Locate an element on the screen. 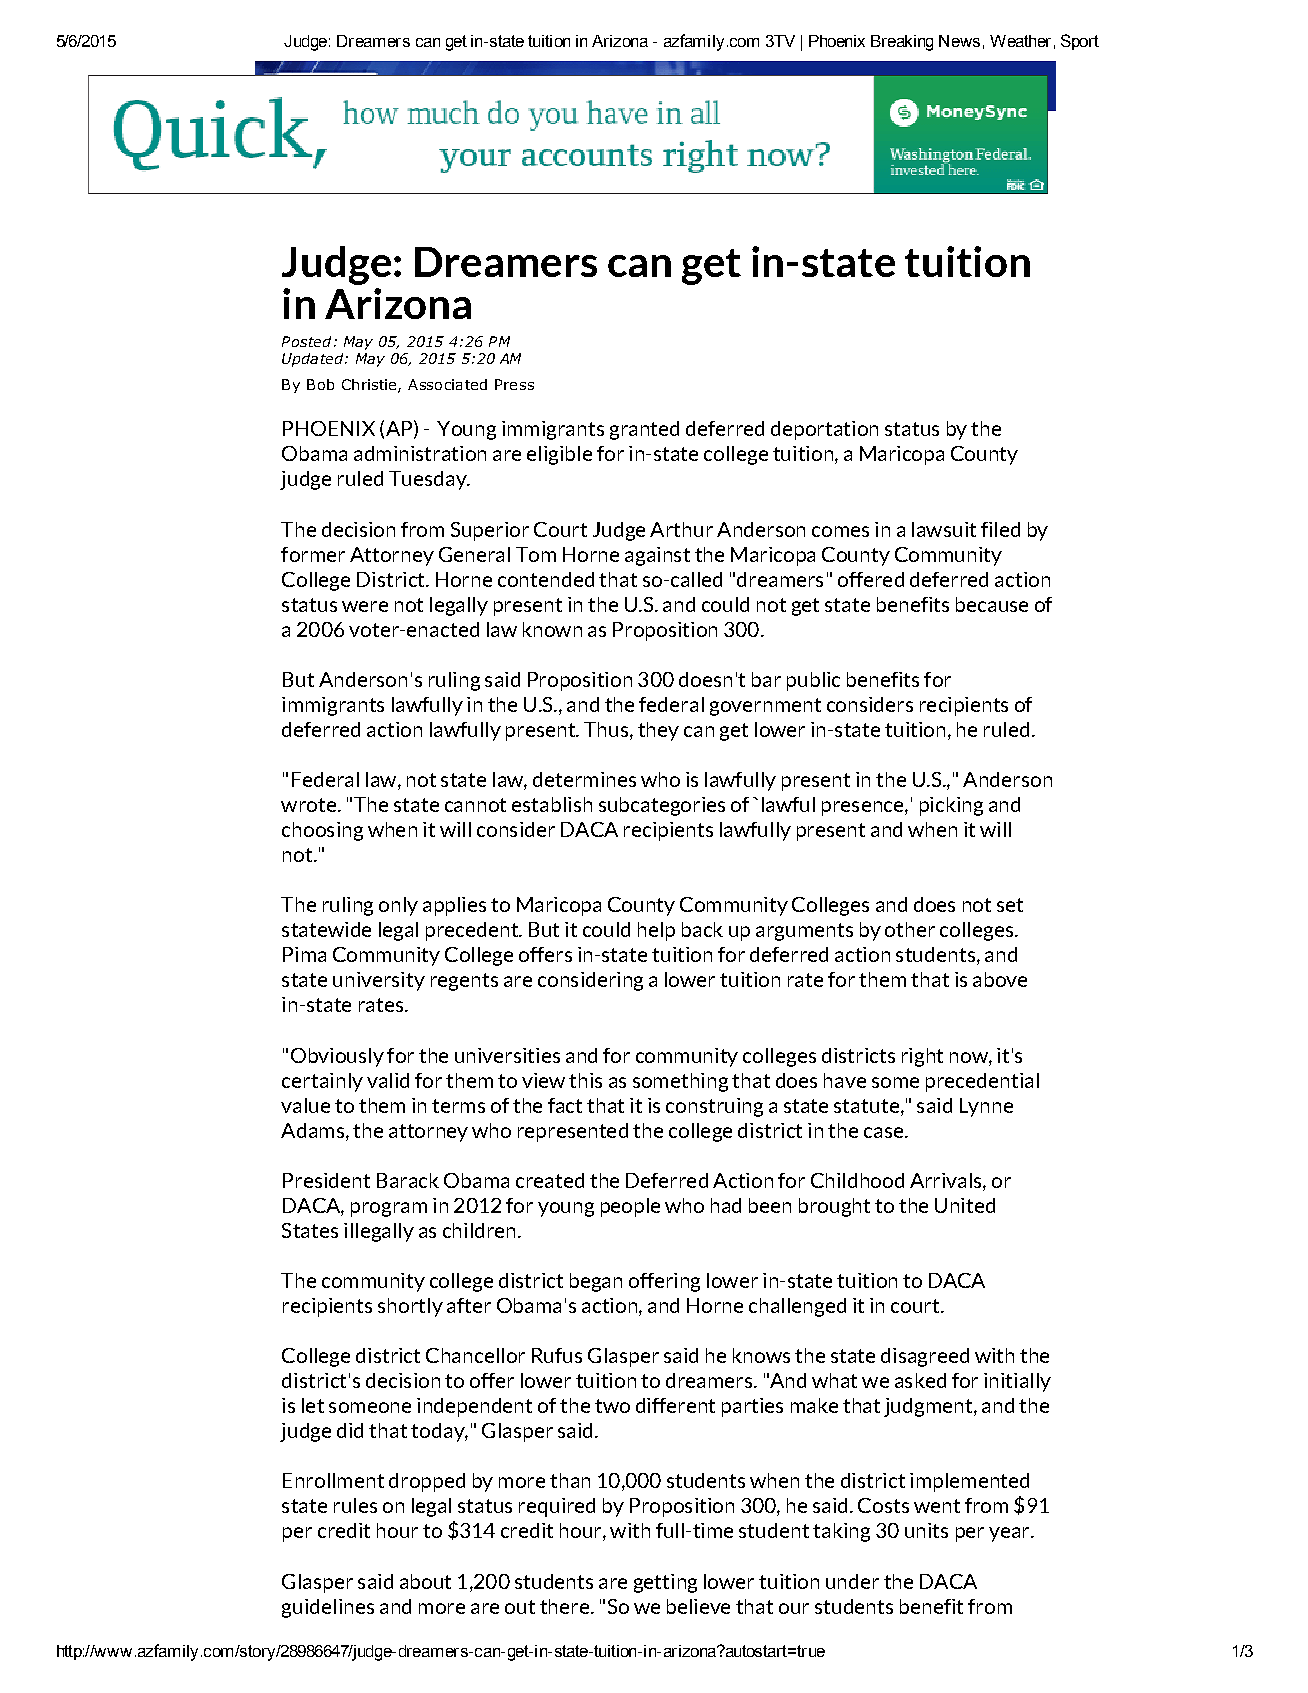  Posted is located at coordinates (306, 341).
